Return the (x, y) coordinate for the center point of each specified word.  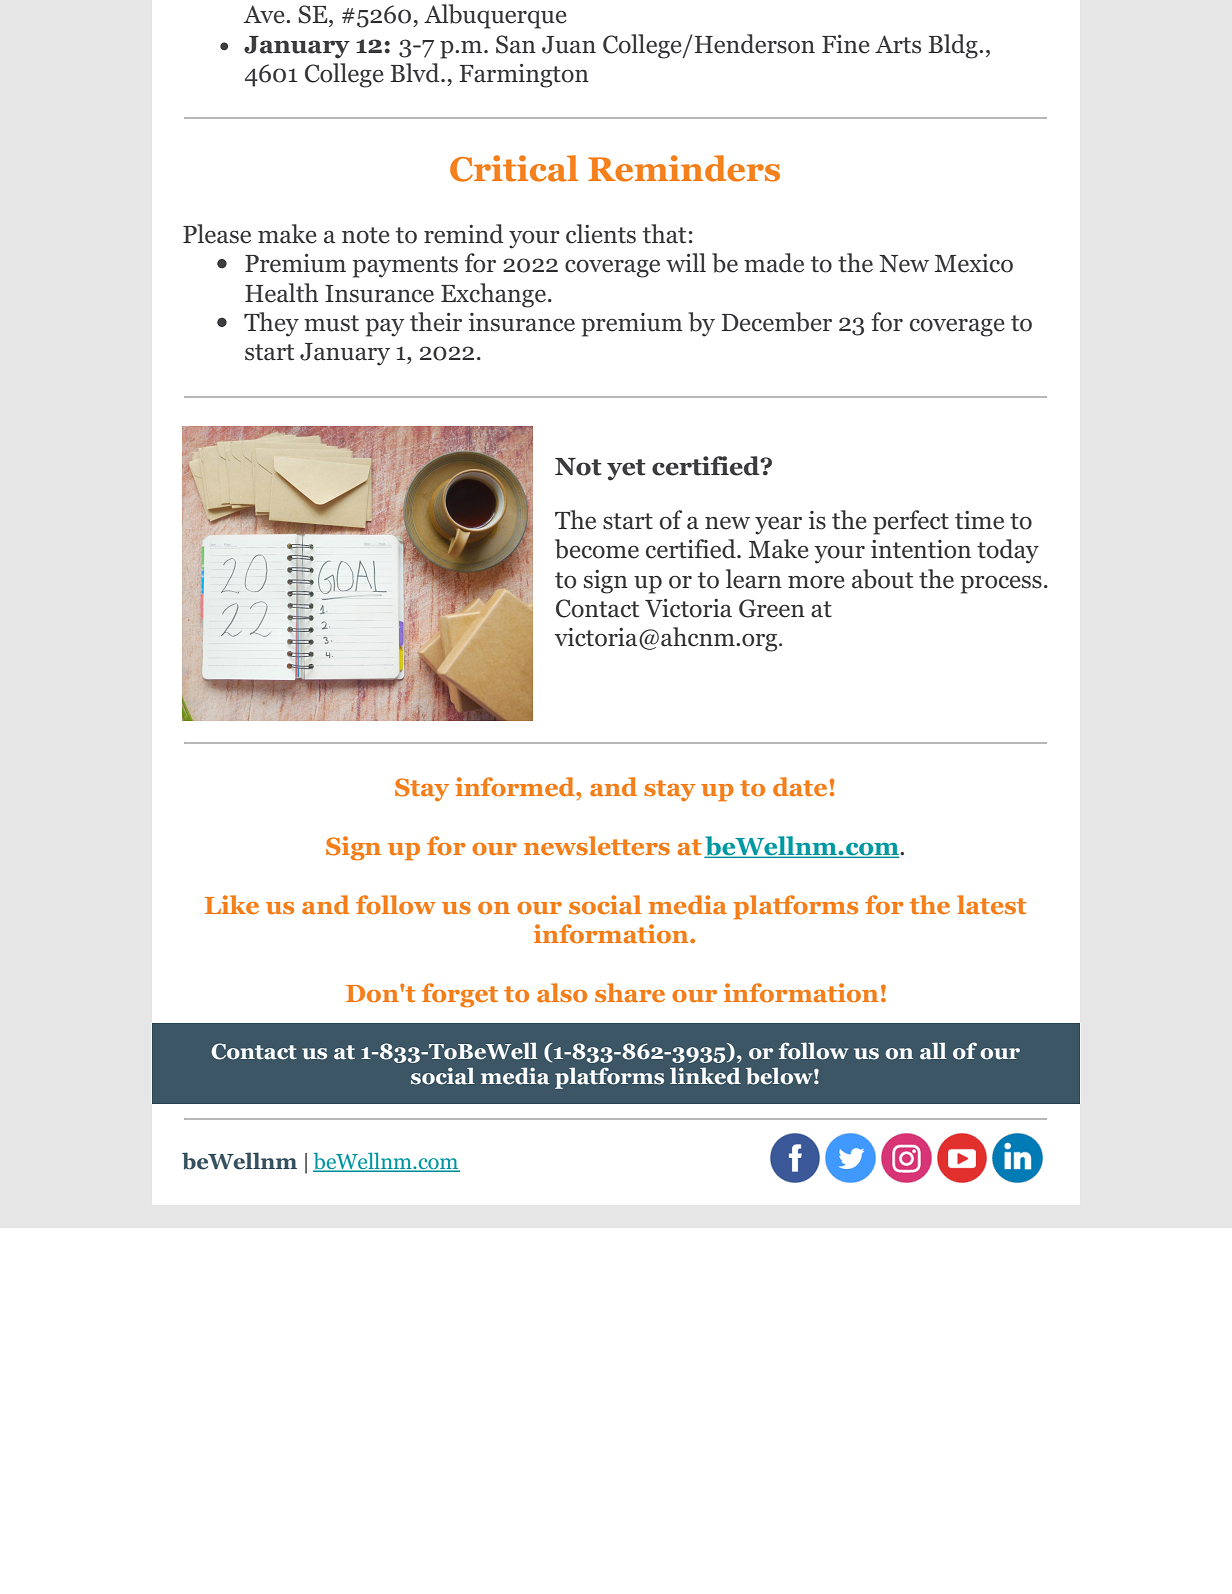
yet (626, 470)
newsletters (597, 846)
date (800, 786)
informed (516, 787)
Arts (898, 44)
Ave (265, 14)
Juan (569, 45)
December (777, 322)
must (331, 323)
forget (460, 995)
